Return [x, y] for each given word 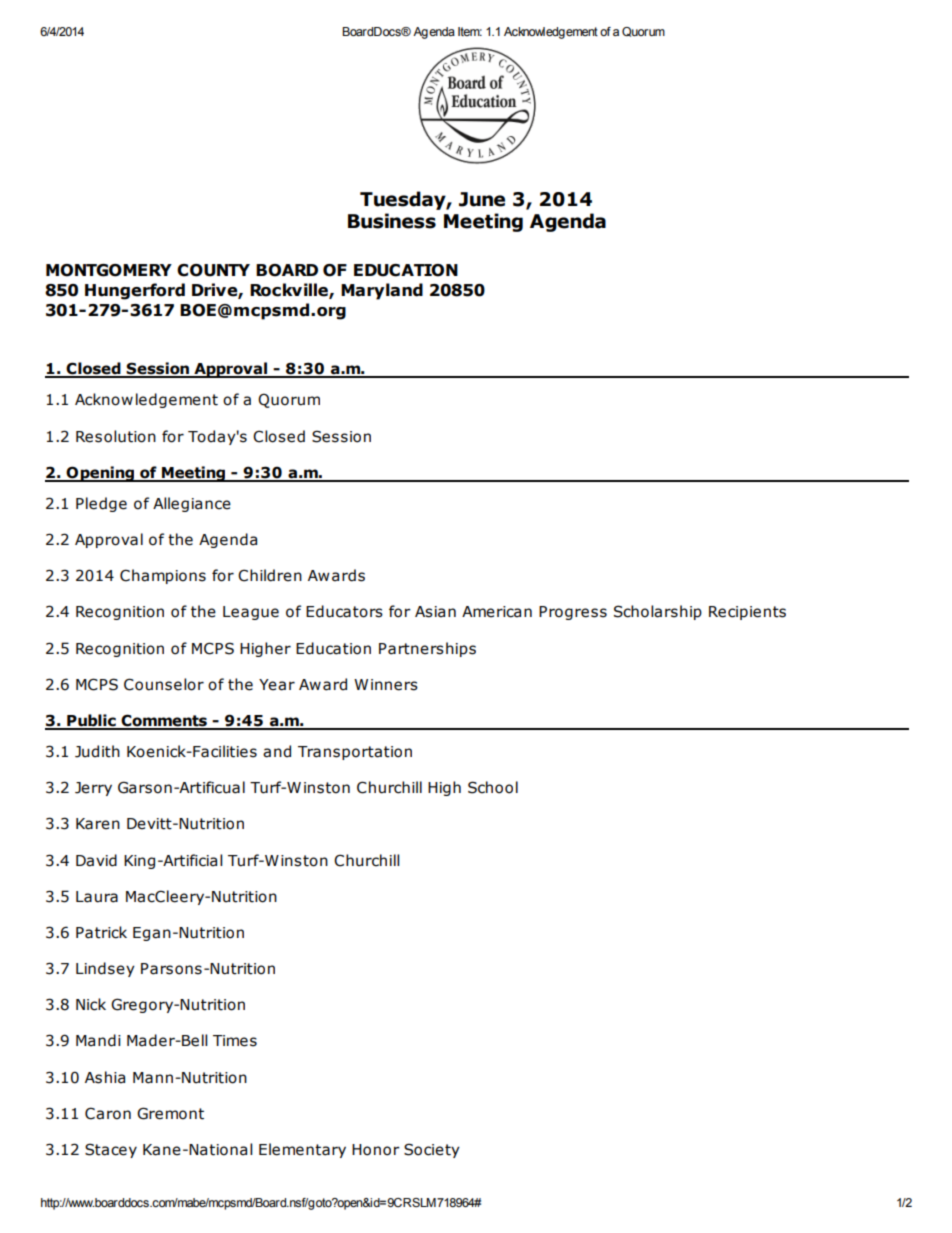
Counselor [164, 684]
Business [392, 221]
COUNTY [213, 270]
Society [432, 1150]
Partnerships [427, 649]
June [482, 199]
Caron [108, 1113]
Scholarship [658, 612]
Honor [376, 1150]
